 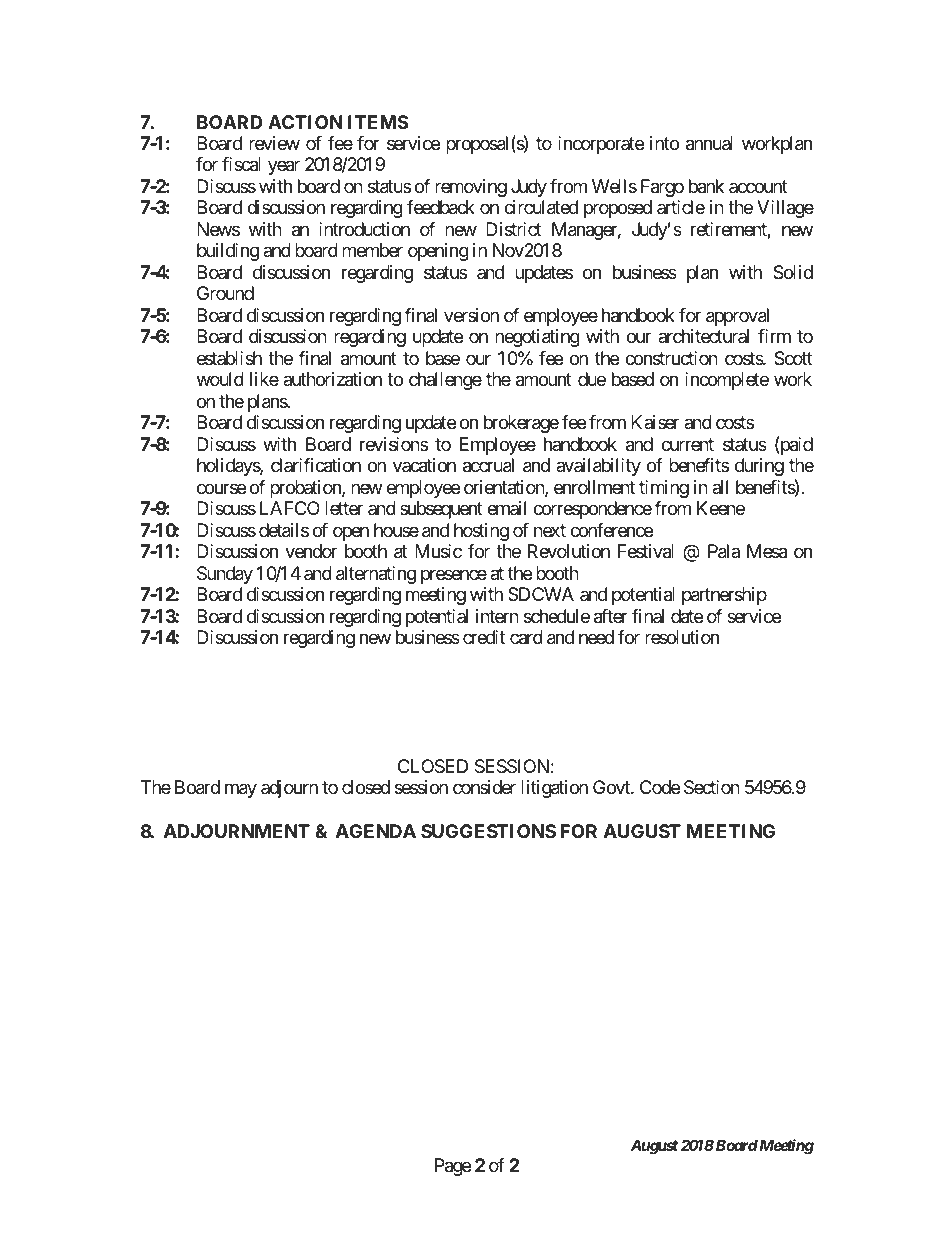 I want to click on annual, so click(x=709, y=143).
